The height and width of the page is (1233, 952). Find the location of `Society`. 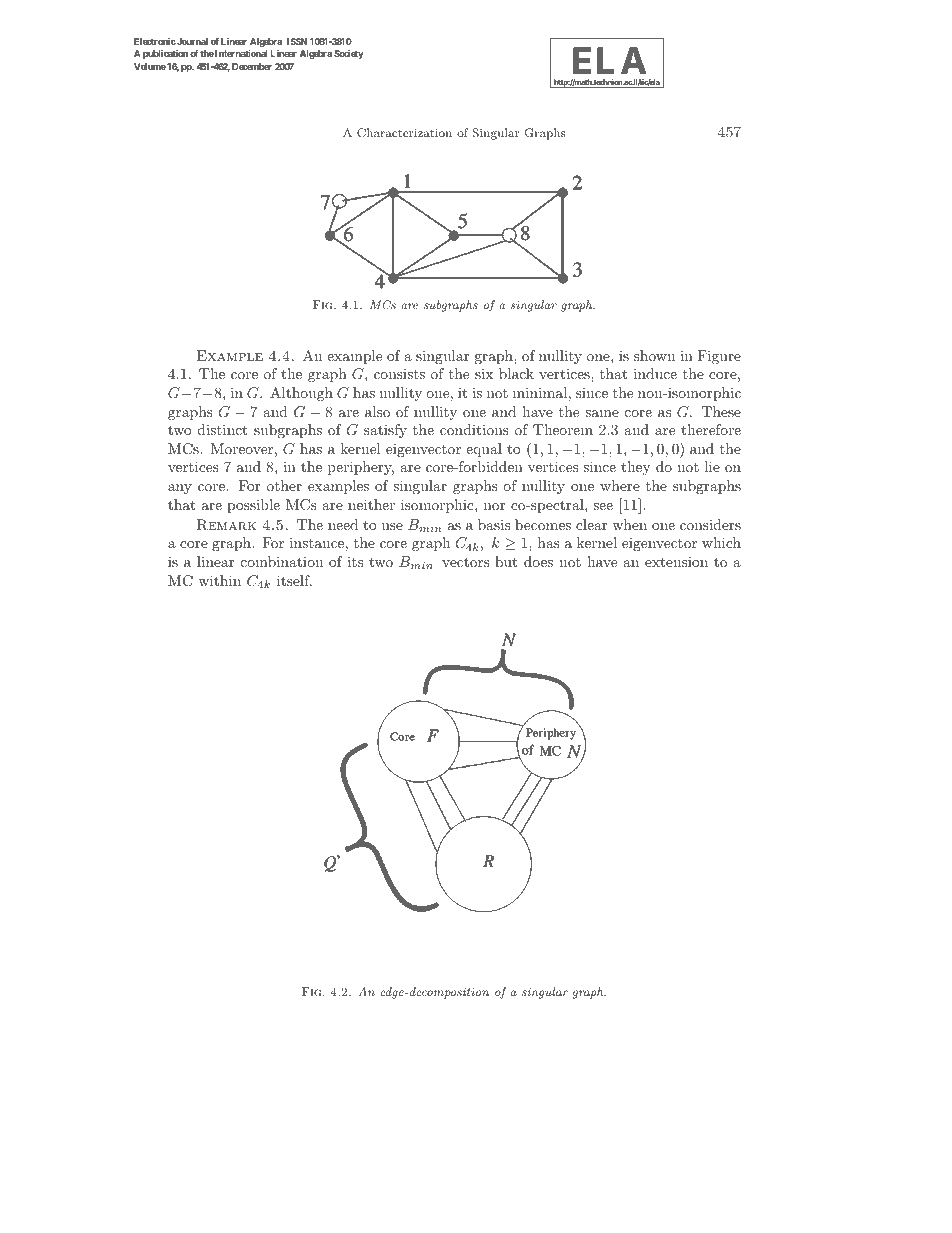

Society is located at coordinates (349, 54).
